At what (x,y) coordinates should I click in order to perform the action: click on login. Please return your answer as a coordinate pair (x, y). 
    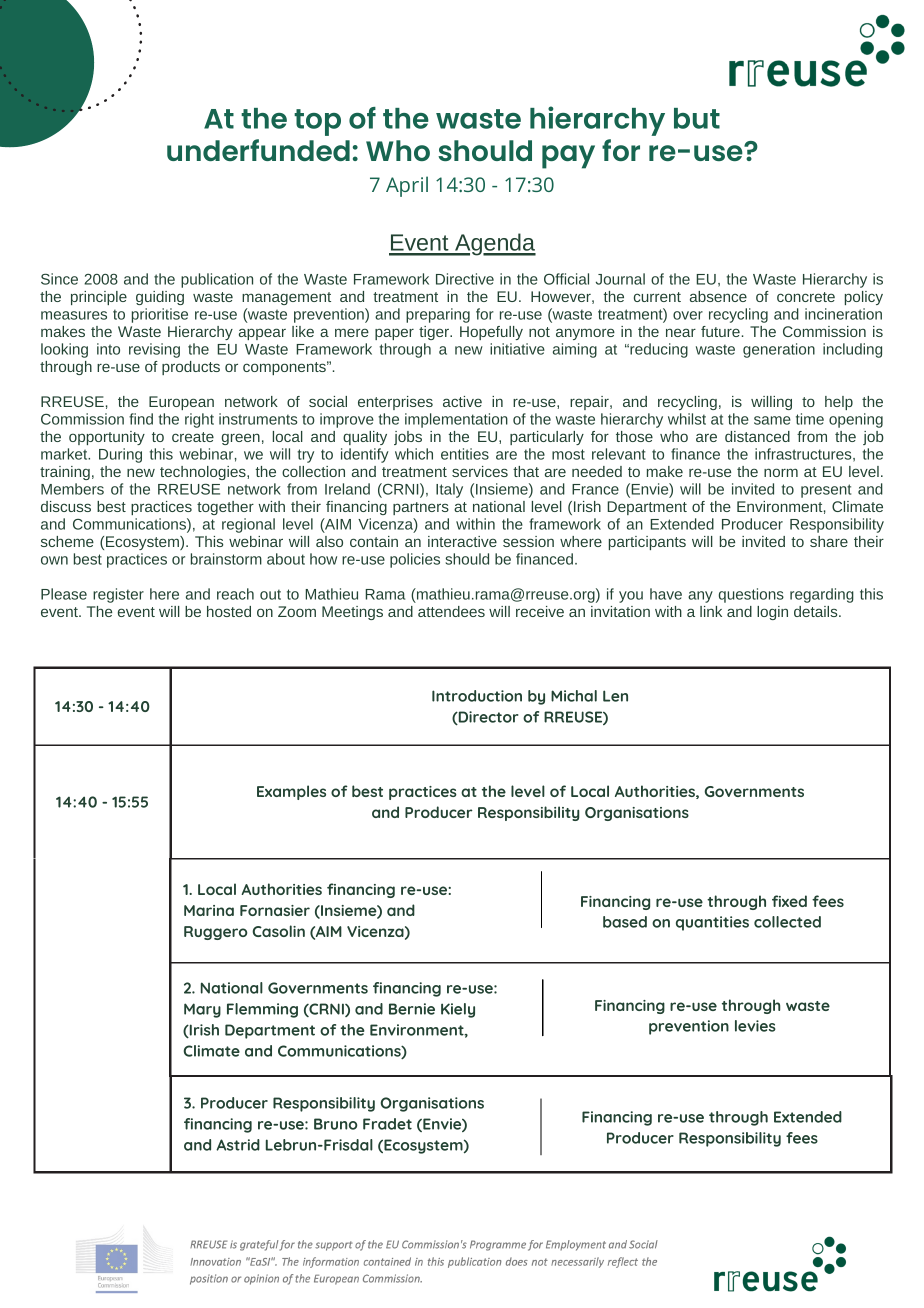
    Looking at the image, I should click on (772, 613).
